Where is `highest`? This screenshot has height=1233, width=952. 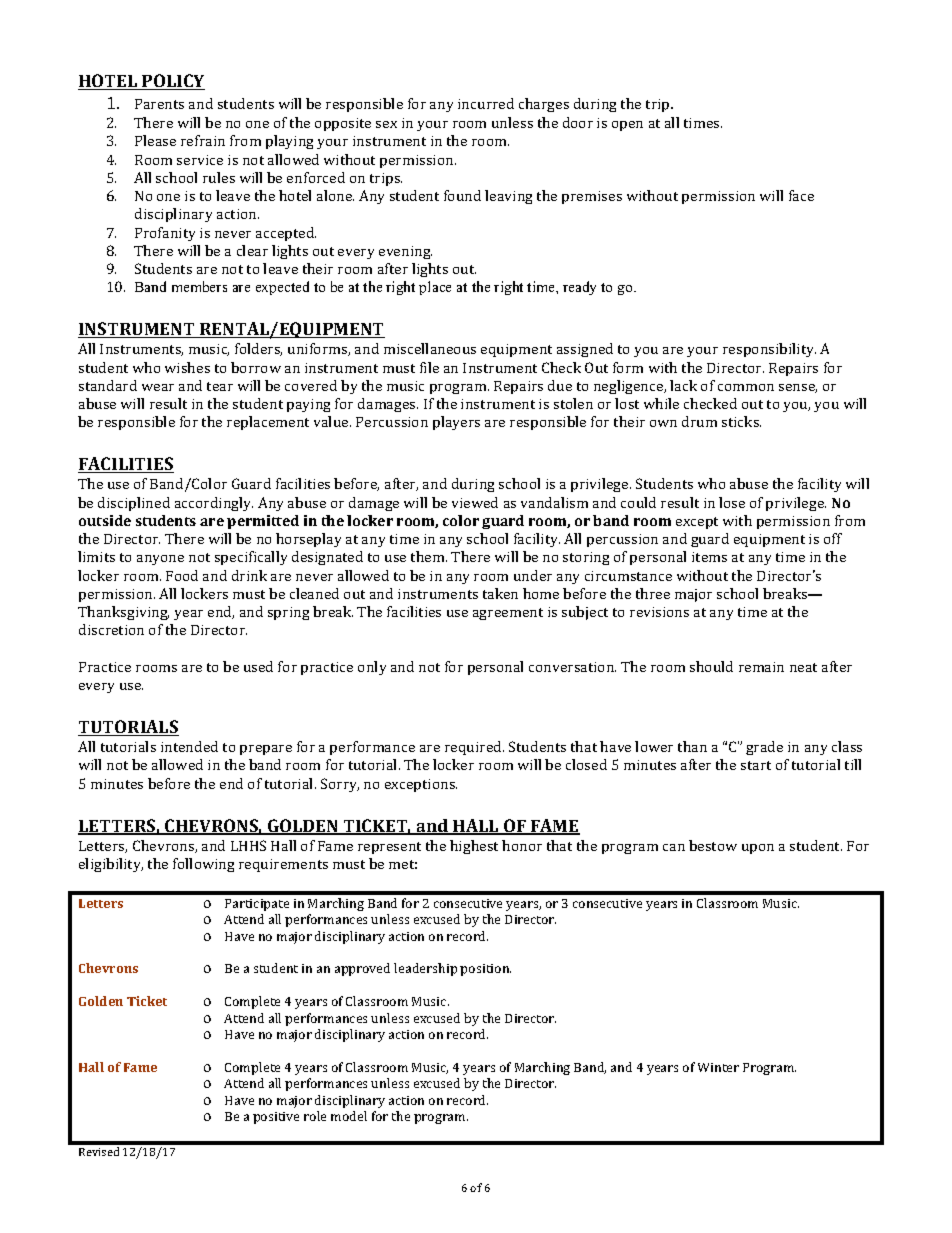 highest is located at coordinates (474, 847).
